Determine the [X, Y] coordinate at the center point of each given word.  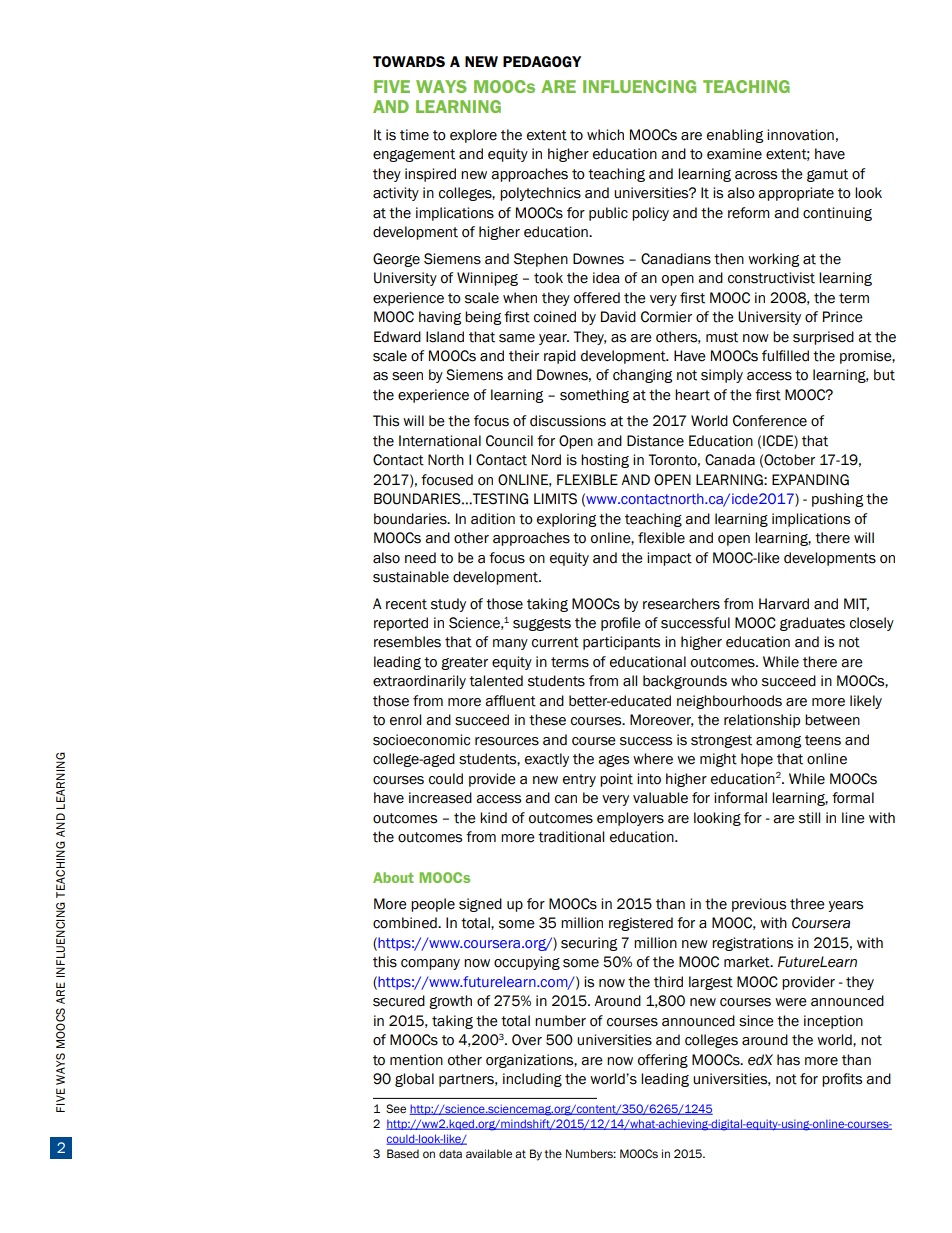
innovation [800, 135]
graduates [812, 624]
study [448, 605]
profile [621, 624]
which [605, 135]
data [450, 1154]
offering [663, 1061]
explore [473, 136]
